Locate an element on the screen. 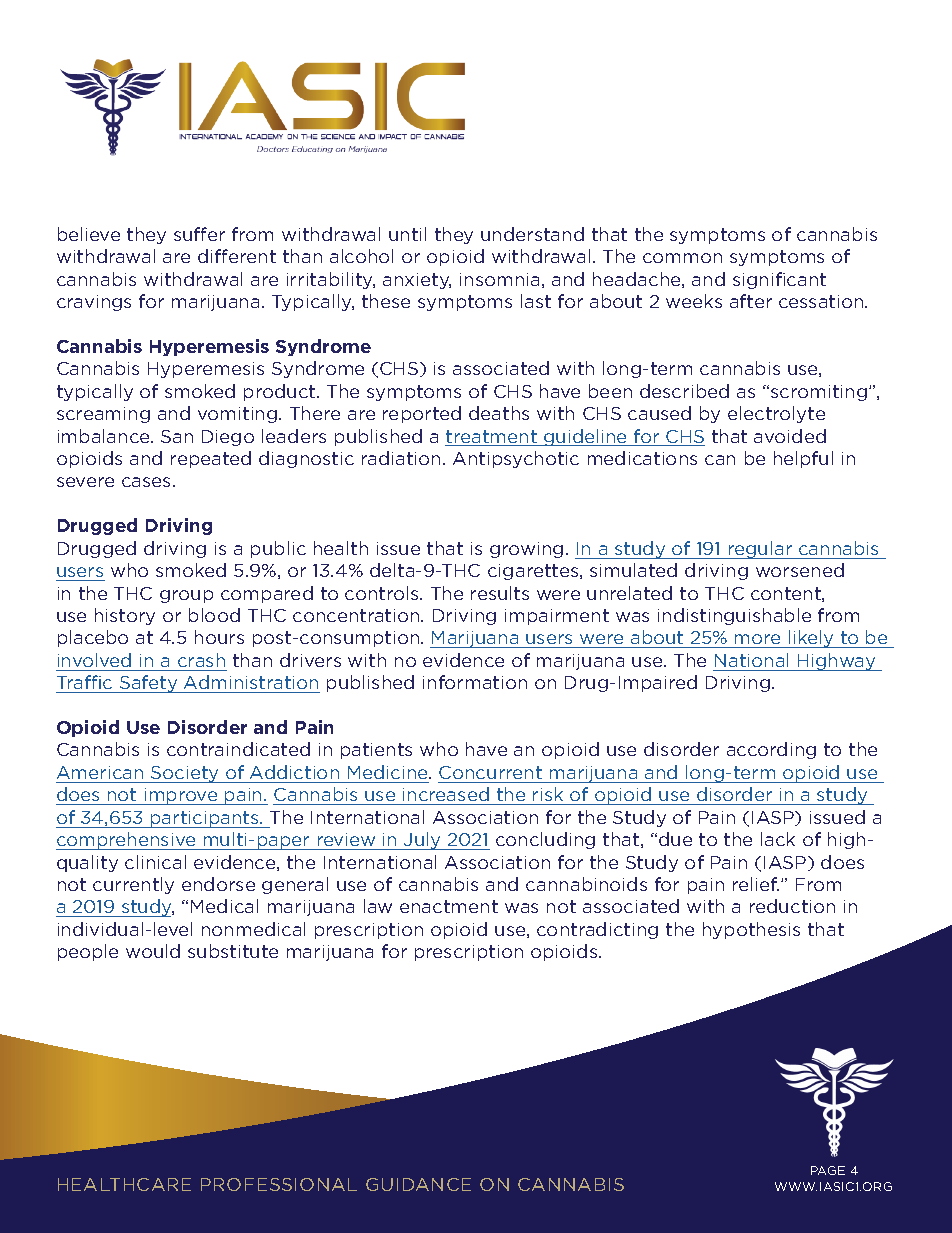 This screenshot has width=952, height=1233. PAGE is located at coordinates (828, 1170).
